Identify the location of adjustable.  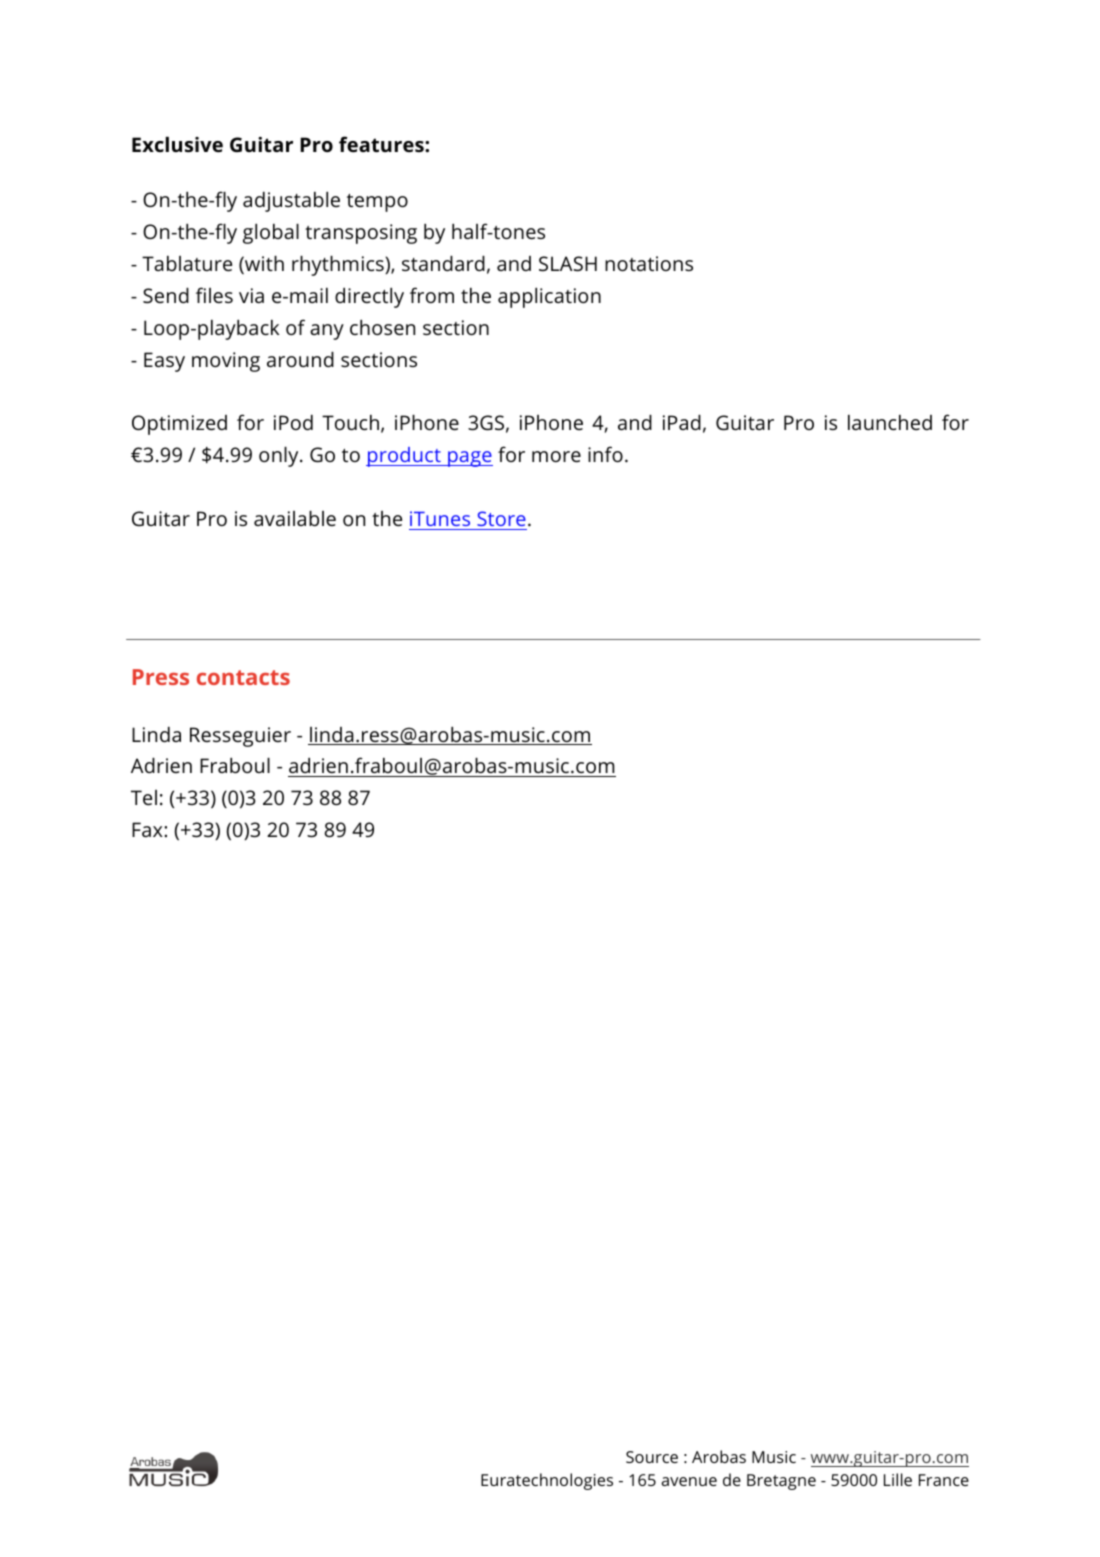
(291, 202).
